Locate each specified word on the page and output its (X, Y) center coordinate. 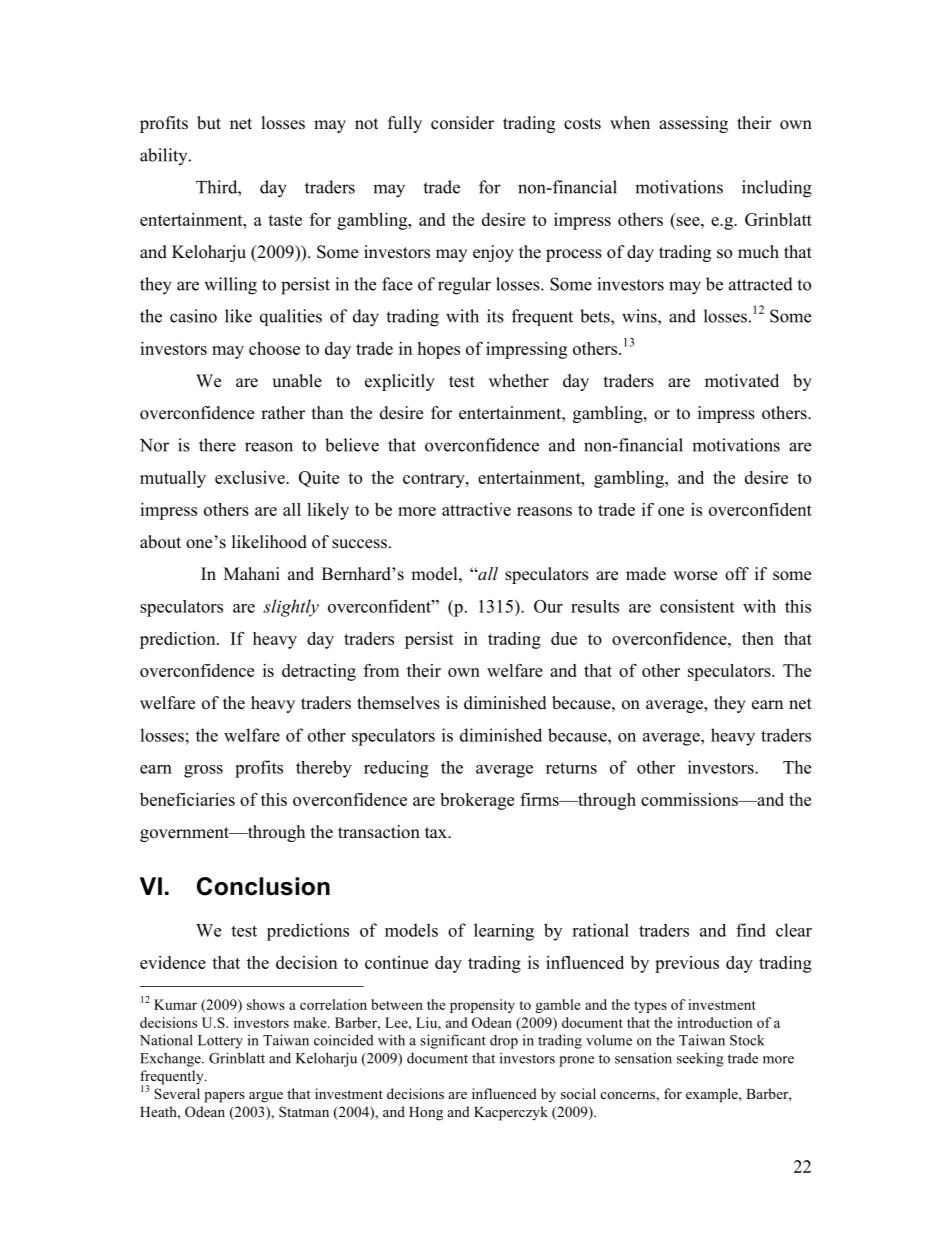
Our (548, 606)
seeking (700, 1060)
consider (462, 123)
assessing (693, 124)
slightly (291, 608)
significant (453, 1041)
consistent (697, 606)
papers (224, 1097)
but (209, 123)
